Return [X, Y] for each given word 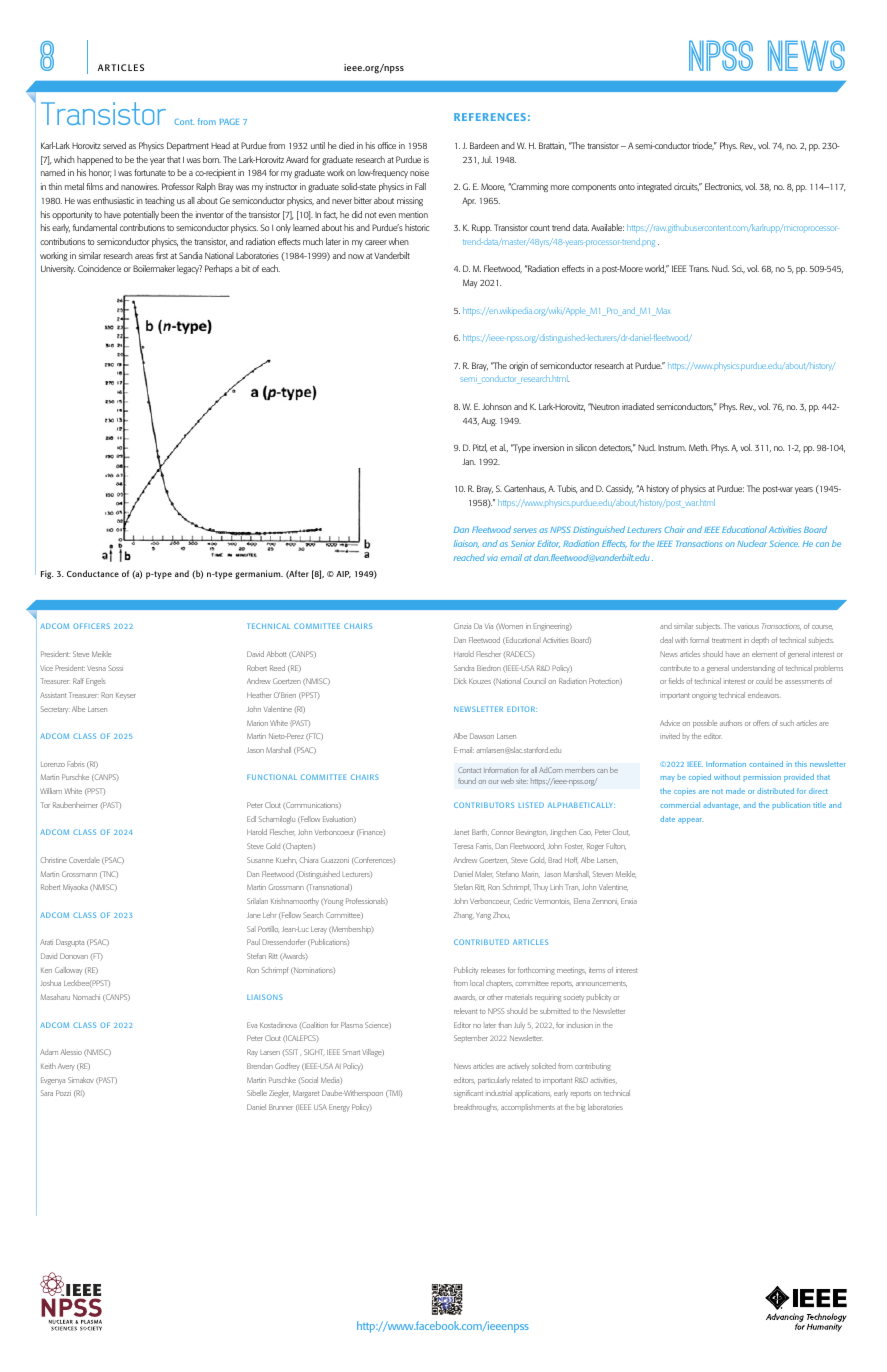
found [467, 781]
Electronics [724, 187]
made [735, 791]
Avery [66, 1067]
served [114, 145]
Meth [699, 447]
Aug [489, 422]
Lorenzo [53, 764]
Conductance [93, 573]
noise [419, 172]
